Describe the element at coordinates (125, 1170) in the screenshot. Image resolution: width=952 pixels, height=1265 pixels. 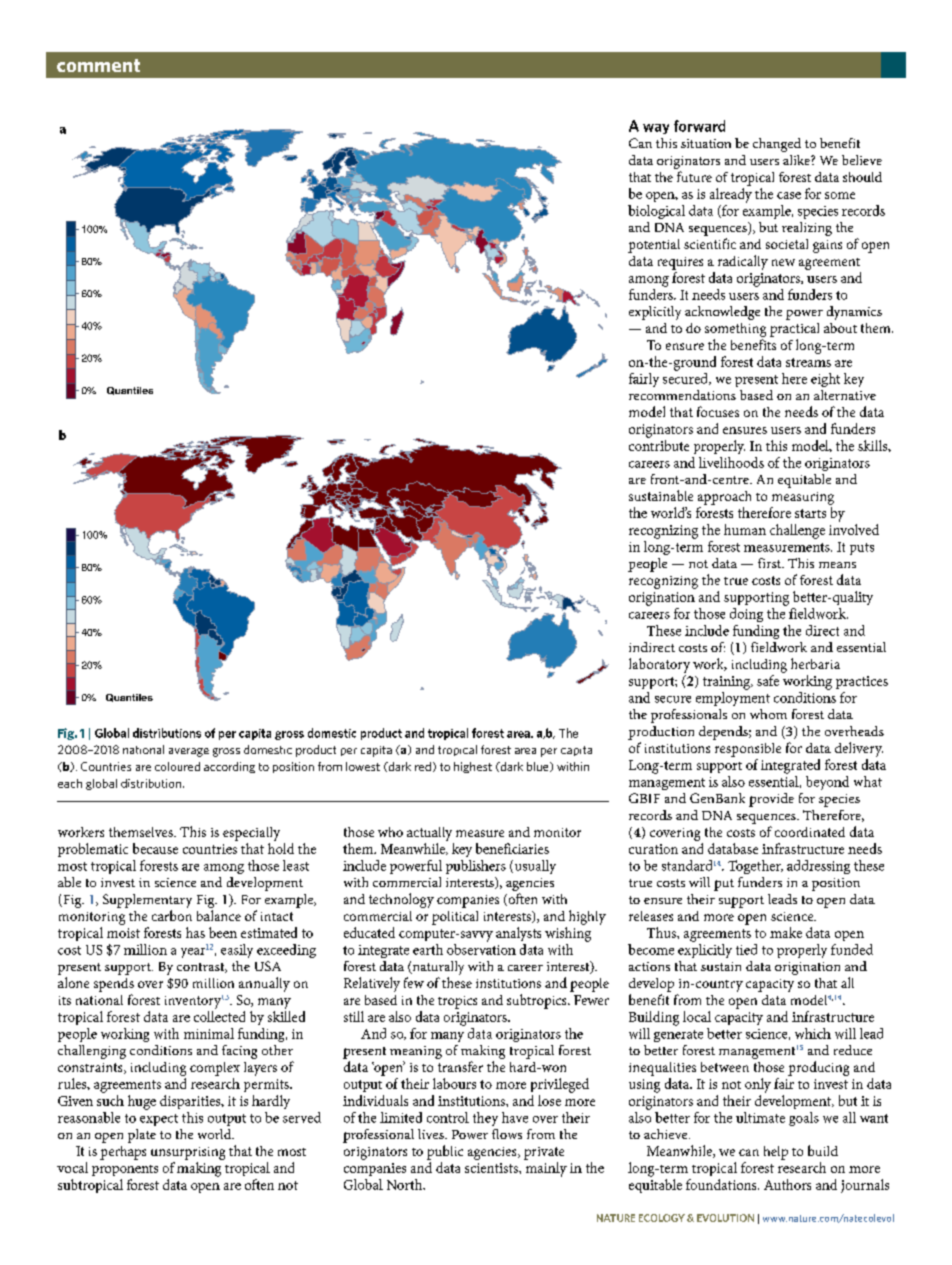
I see `proponents` at that location.
